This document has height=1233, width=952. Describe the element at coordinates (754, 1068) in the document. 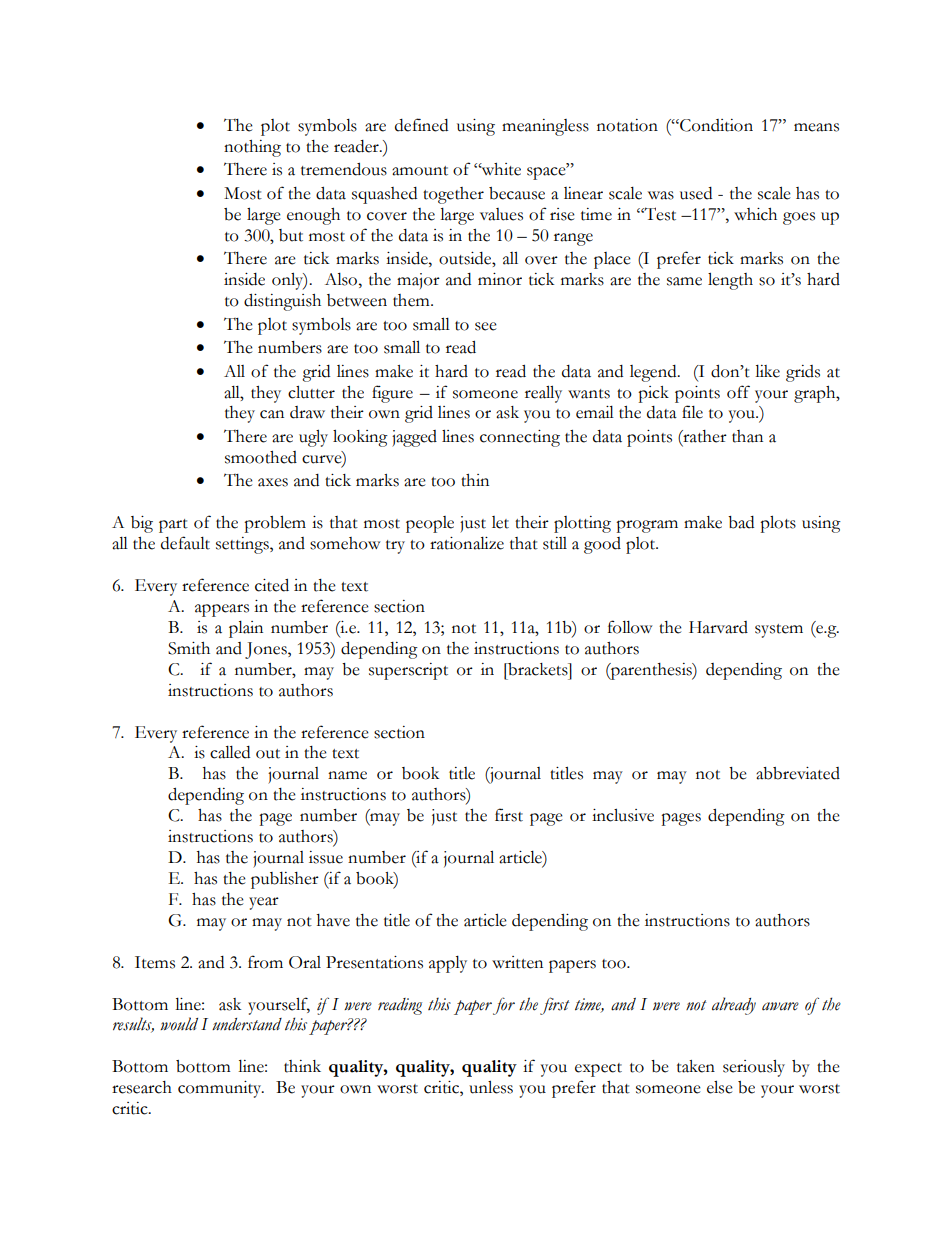

I see `seriously` at that location.
